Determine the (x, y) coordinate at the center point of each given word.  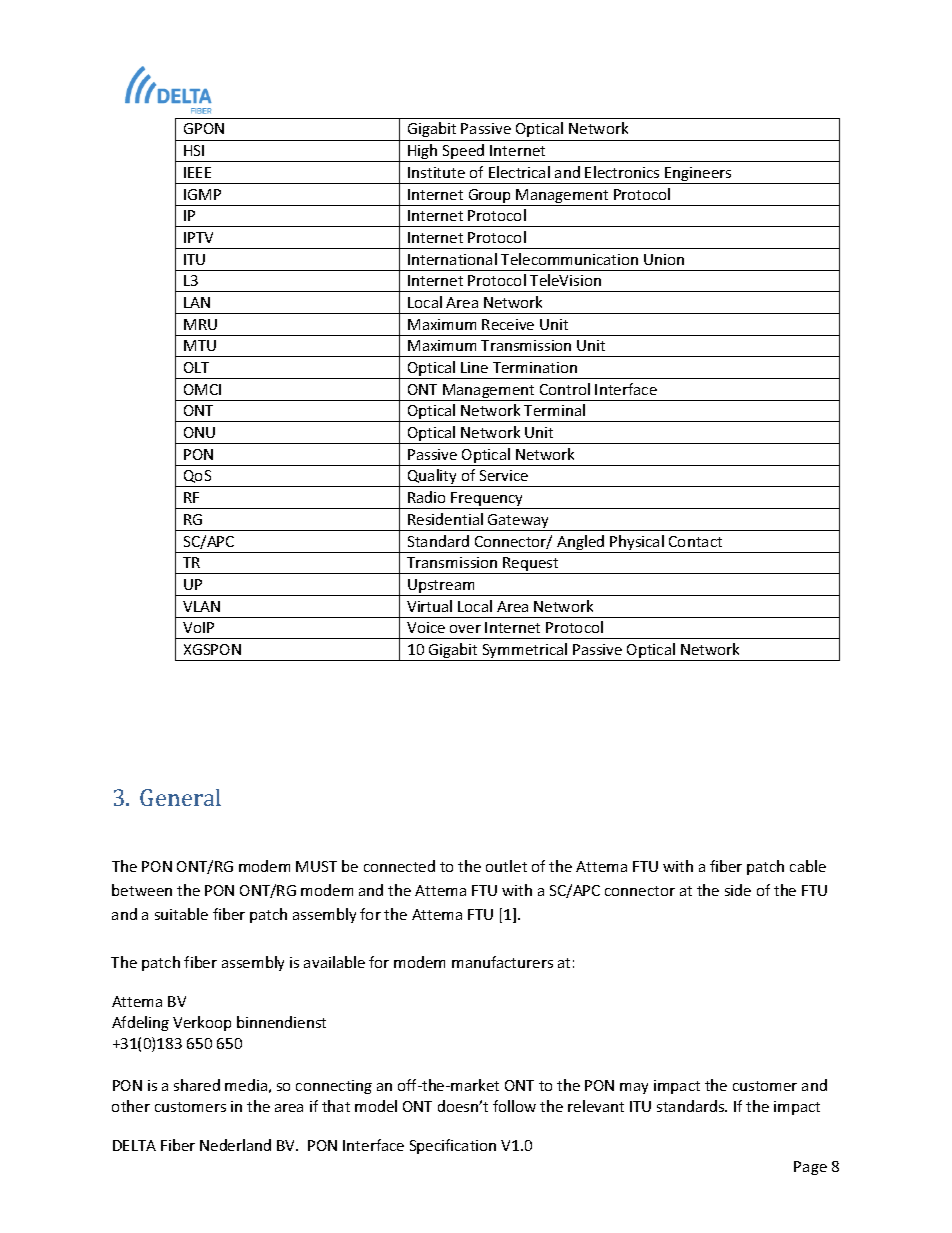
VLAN (201, 606)
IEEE (197, 172)
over (465, 629)
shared (197, 1085)
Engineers (698, 175)
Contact (695, 541)
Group (490, 197)
